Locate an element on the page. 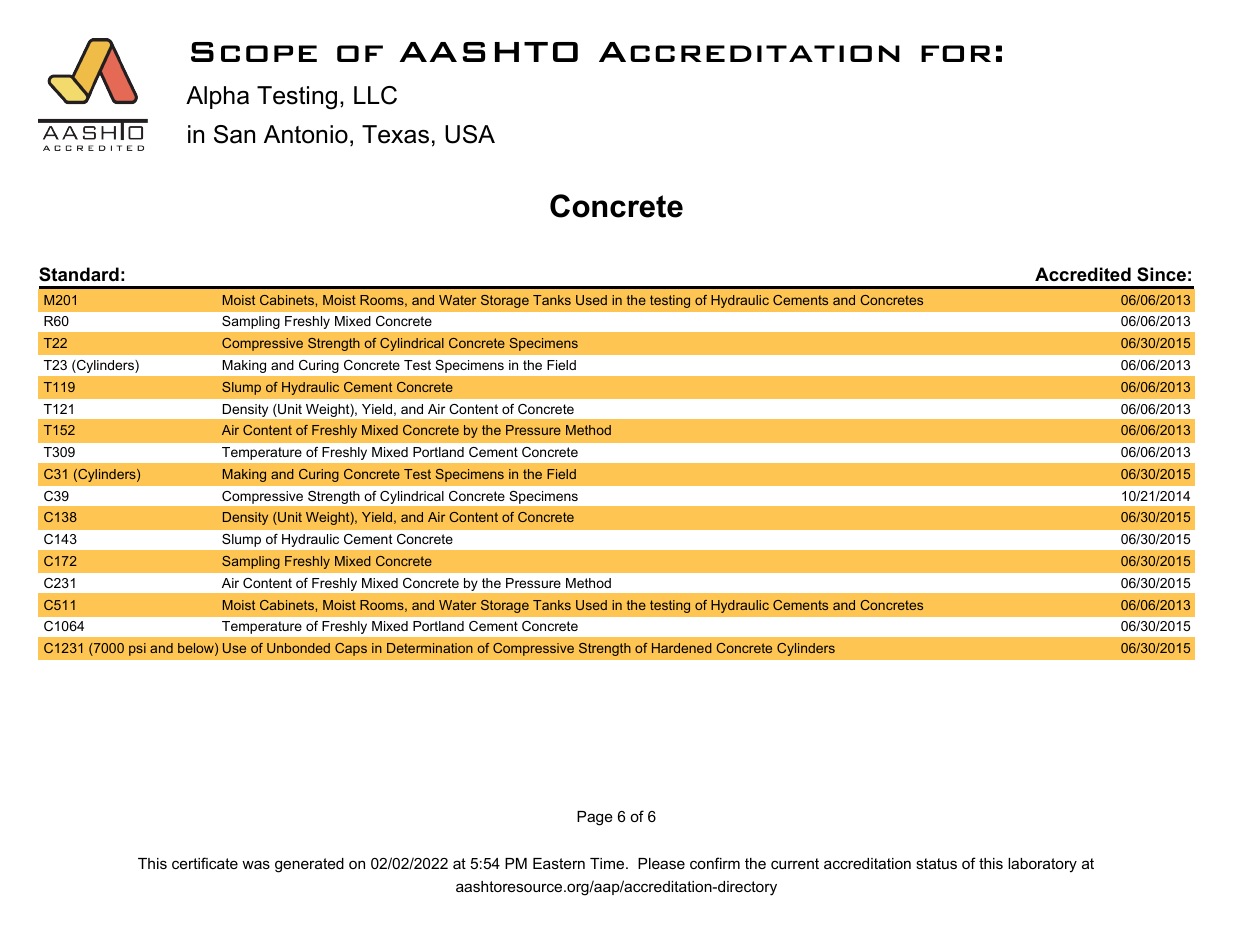 Image resolution: width=1233 pixels, height=952 pixels. for is located at coordinates (956, 53).
